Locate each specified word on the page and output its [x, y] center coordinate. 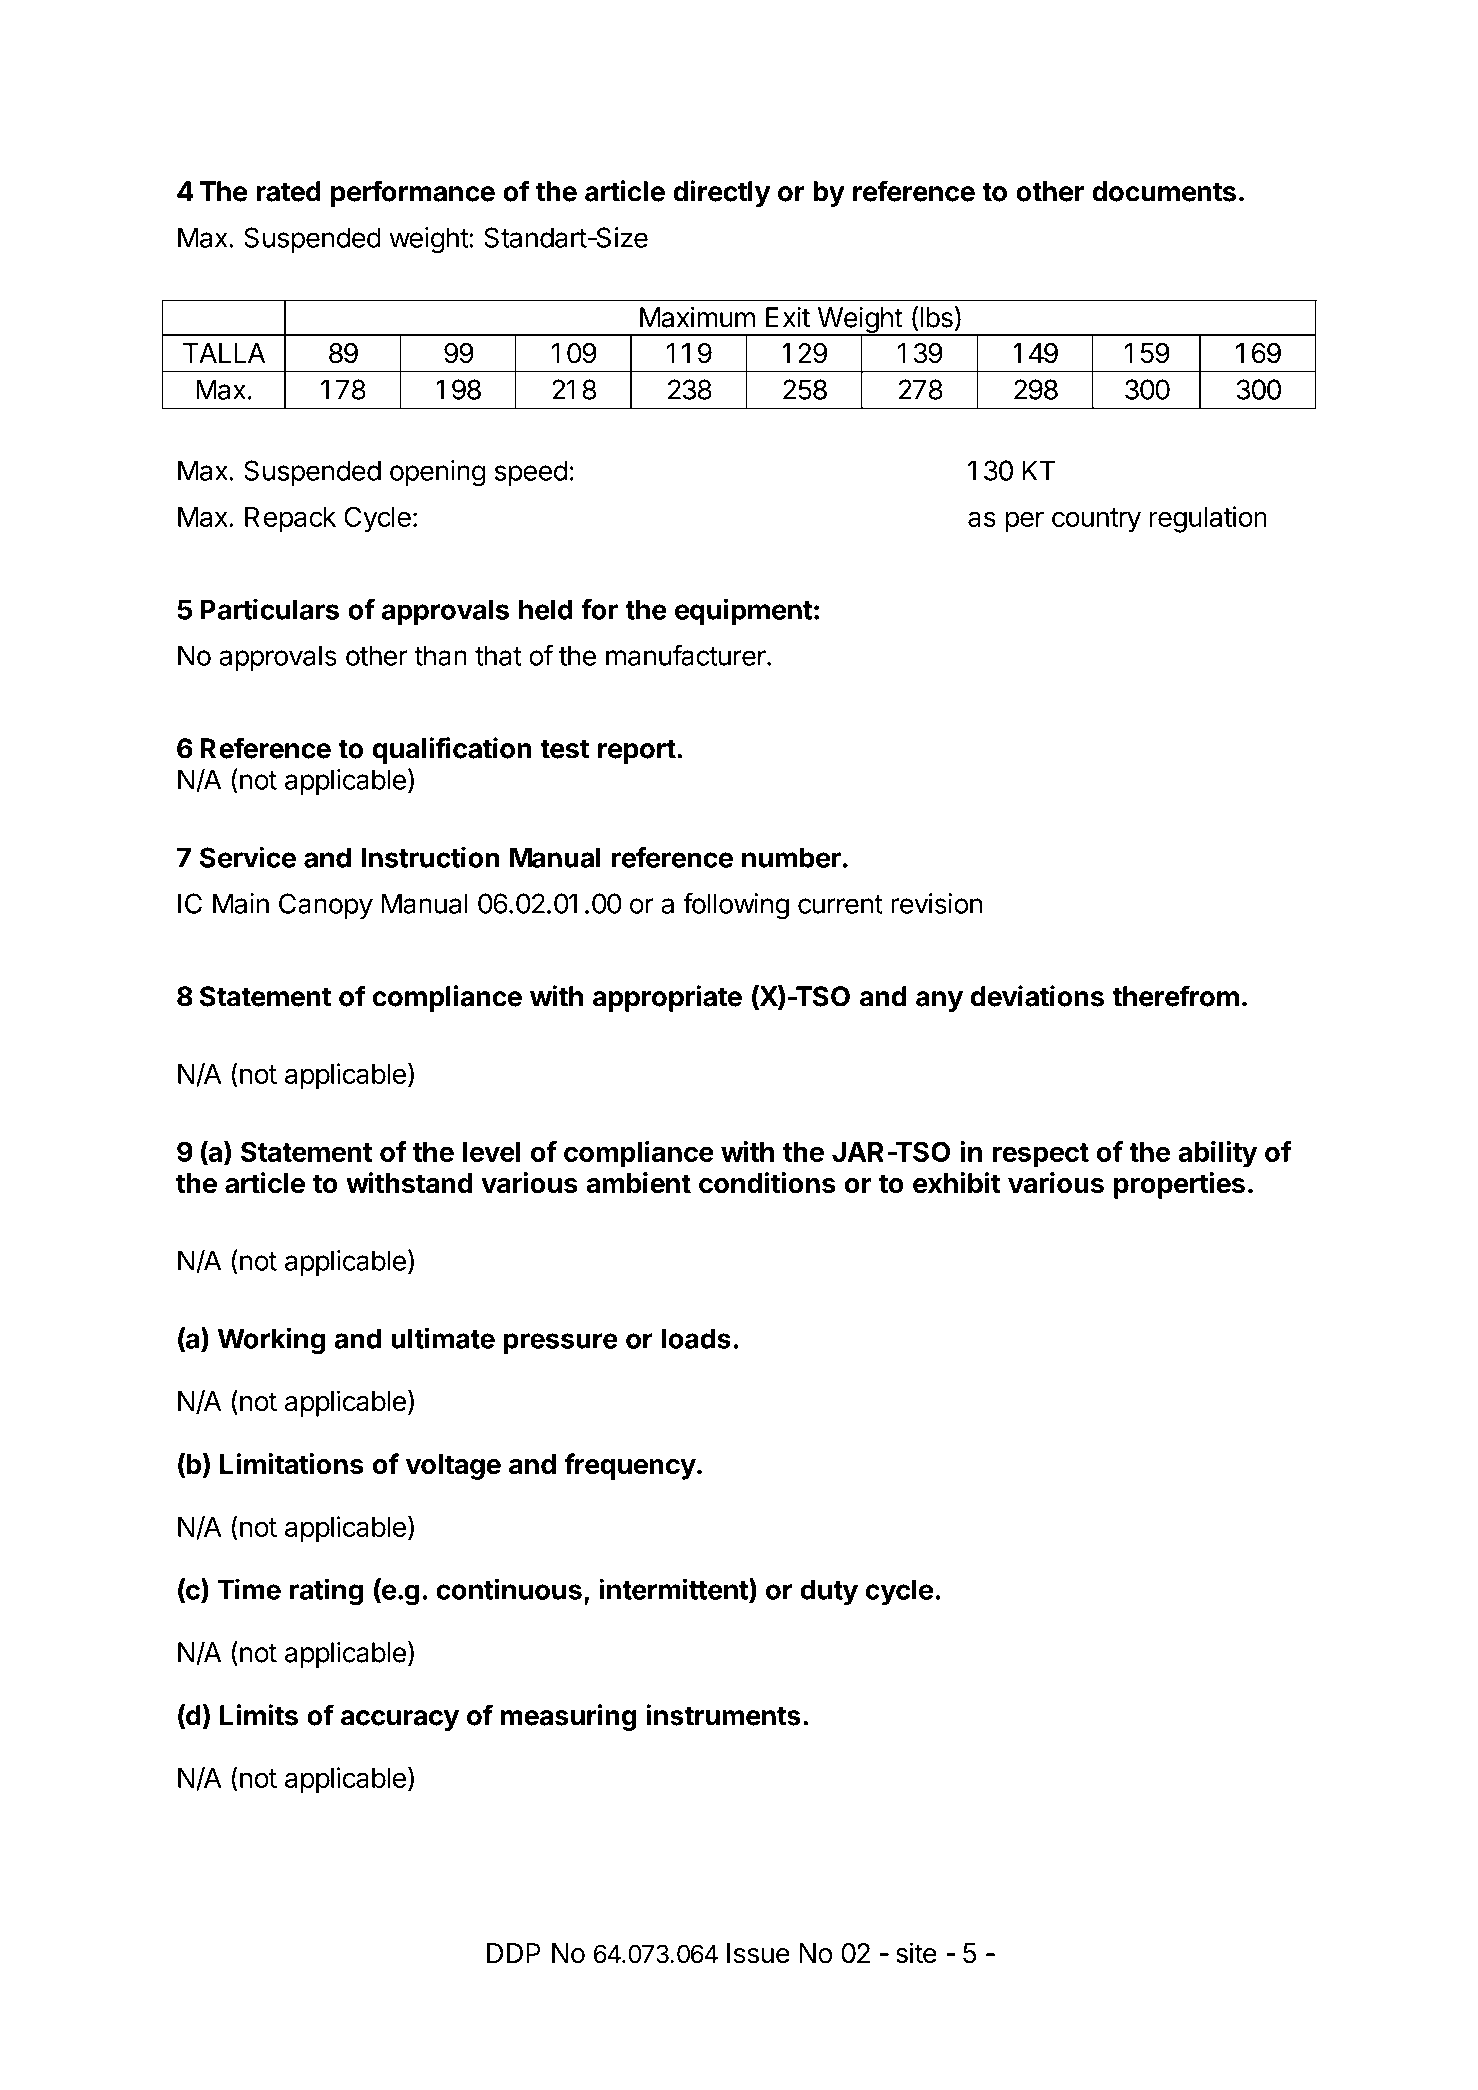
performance [413, 193]
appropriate [667, 998]
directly [721, 193]
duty [829, 1592]
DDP [513, 1953]
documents [1164, 191]
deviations [1037, 996]
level [492, 1152]
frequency [630, 1466]
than [440, 655]
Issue [758, 1953]
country [1096, 520]
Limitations [292, 1464]
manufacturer [687, 655]
